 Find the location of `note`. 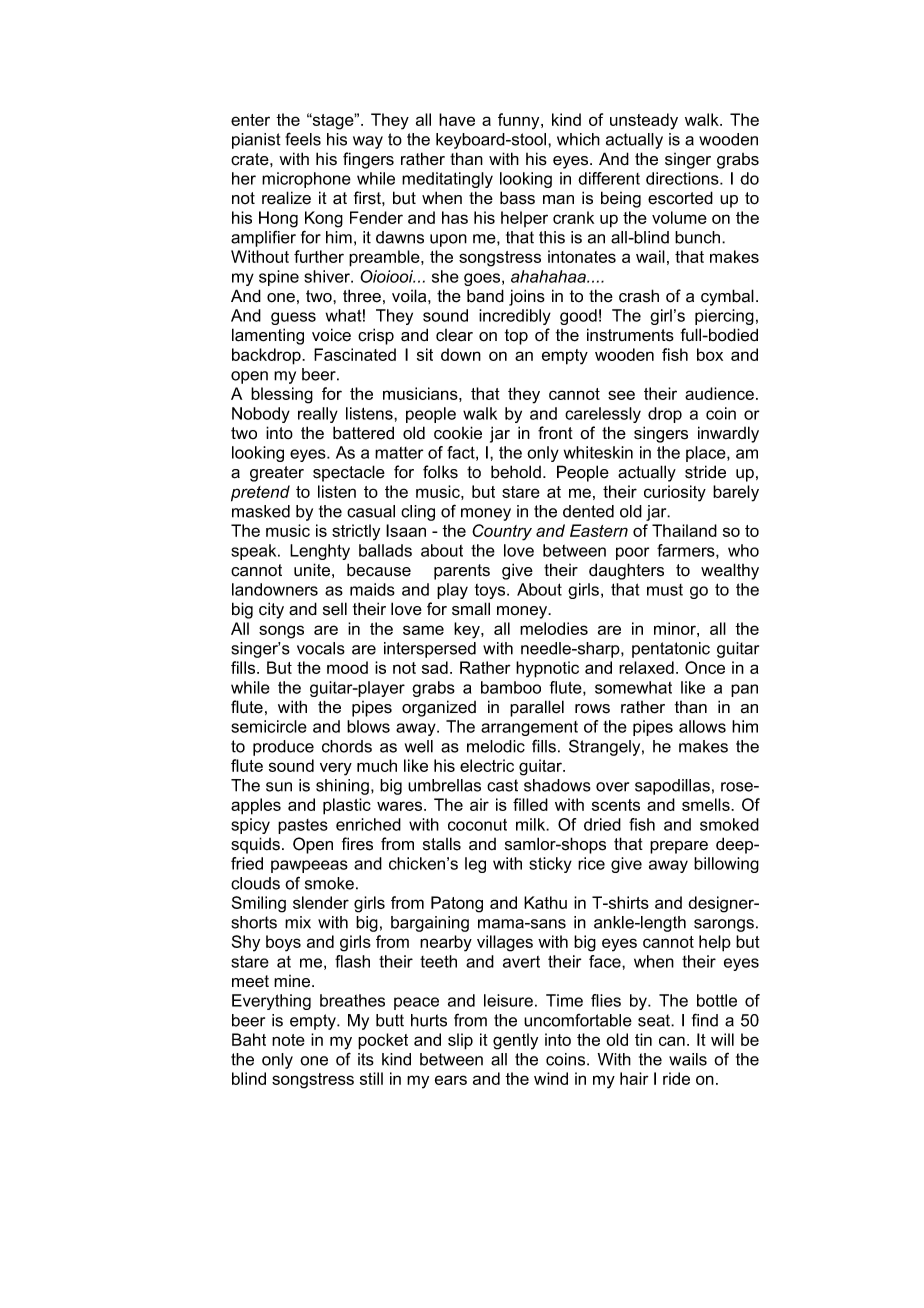

note is located at coordinates (288, 1040).
